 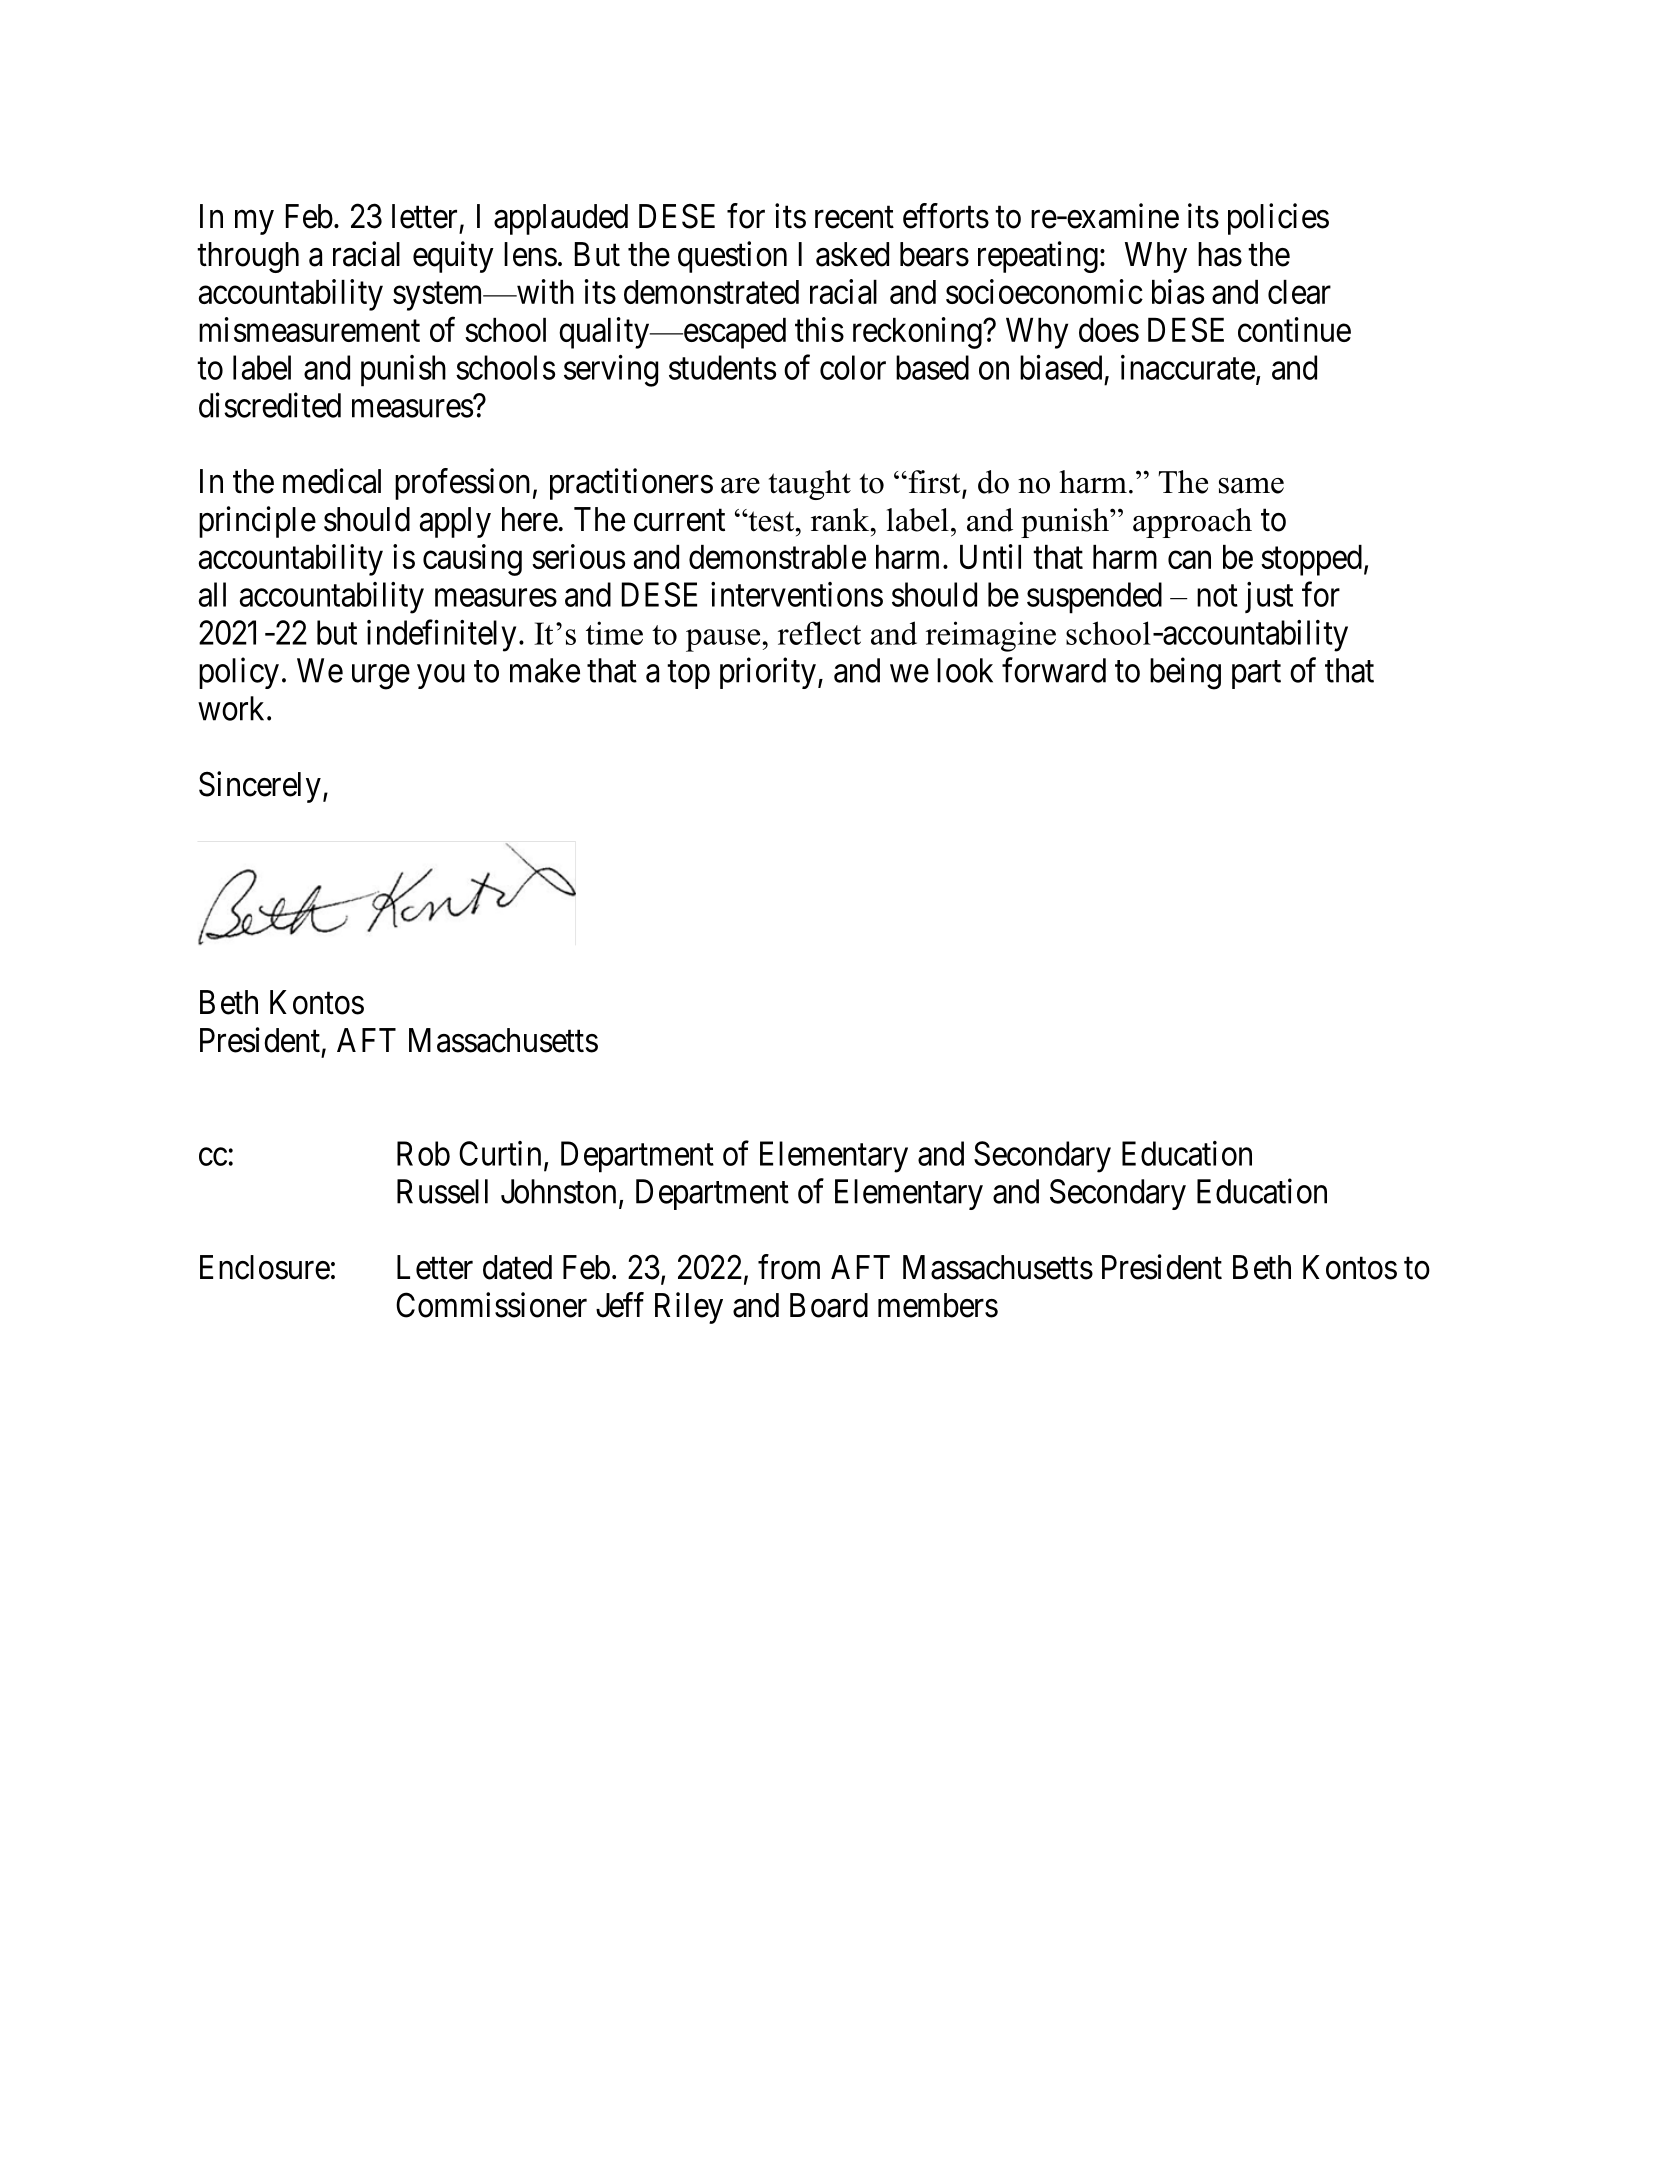 What do you see at coordinates (332, 481) in the screenshot?
I see `medical` at bounding box center [332, 481].
